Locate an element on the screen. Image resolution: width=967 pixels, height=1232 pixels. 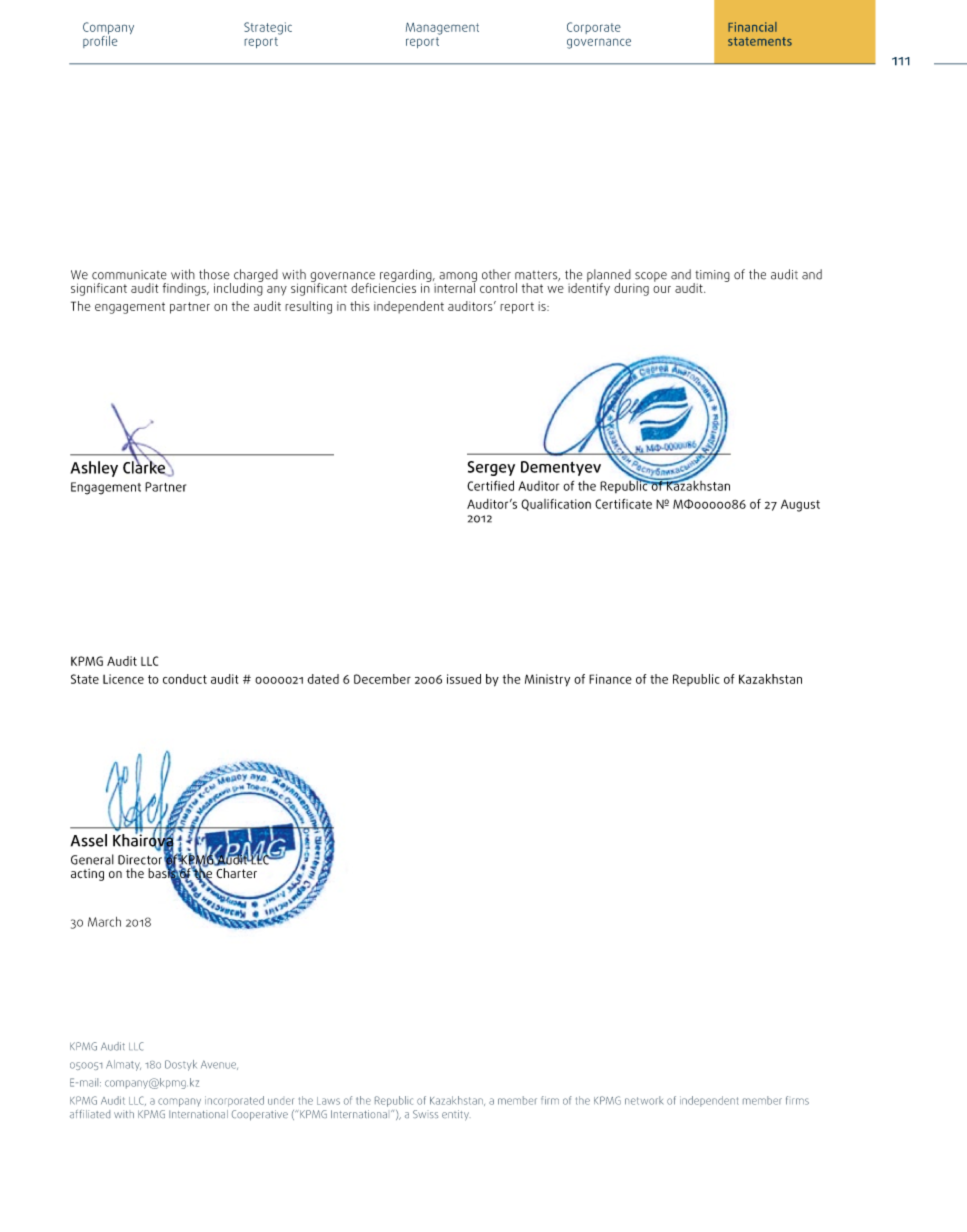
profile is located at coordinates (100, 40).
